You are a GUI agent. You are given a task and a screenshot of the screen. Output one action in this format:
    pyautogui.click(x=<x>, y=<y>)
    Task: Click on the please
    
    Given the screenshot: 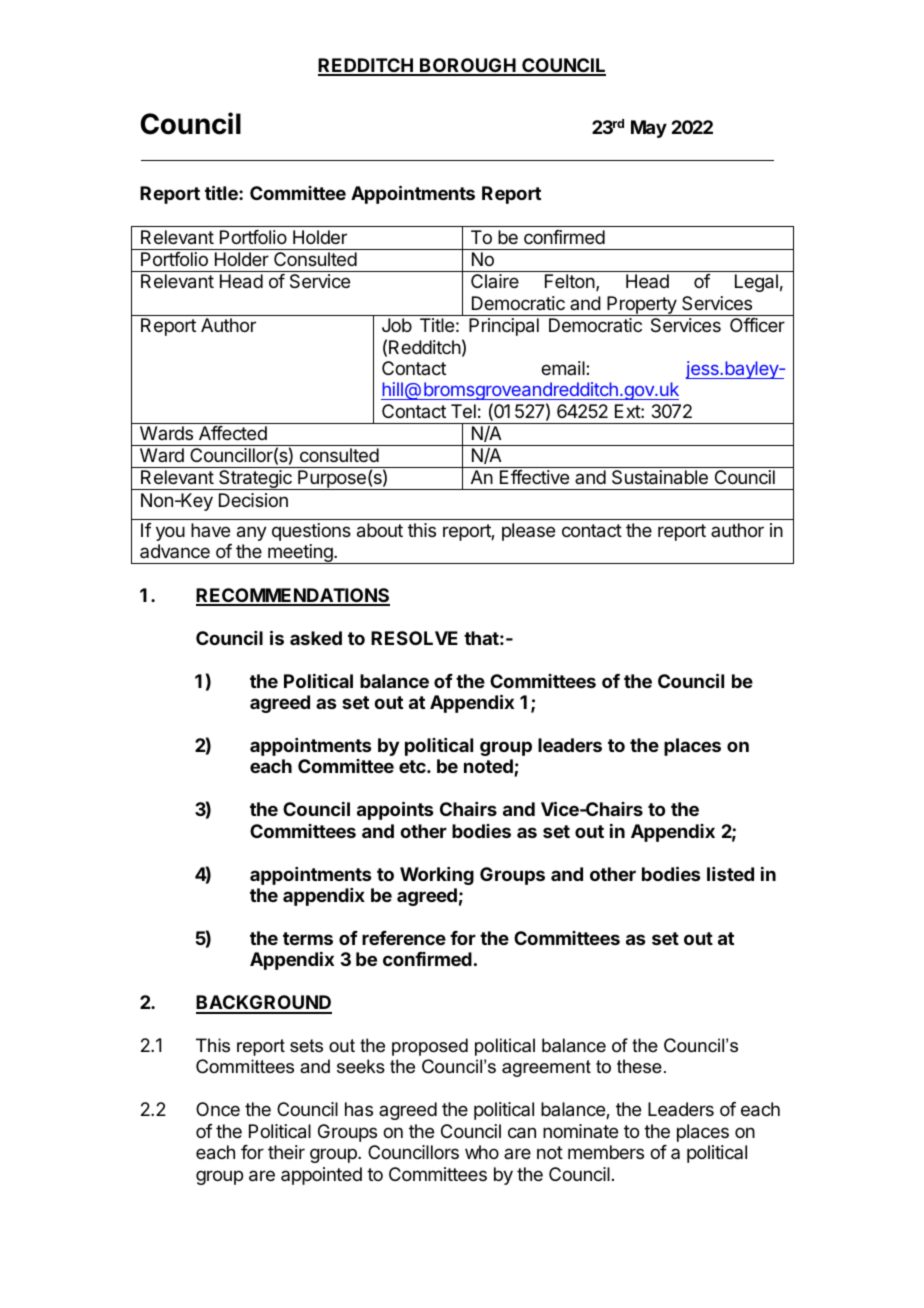 What is the action you would take?
    pyautogui.click(x=528, y=532)
